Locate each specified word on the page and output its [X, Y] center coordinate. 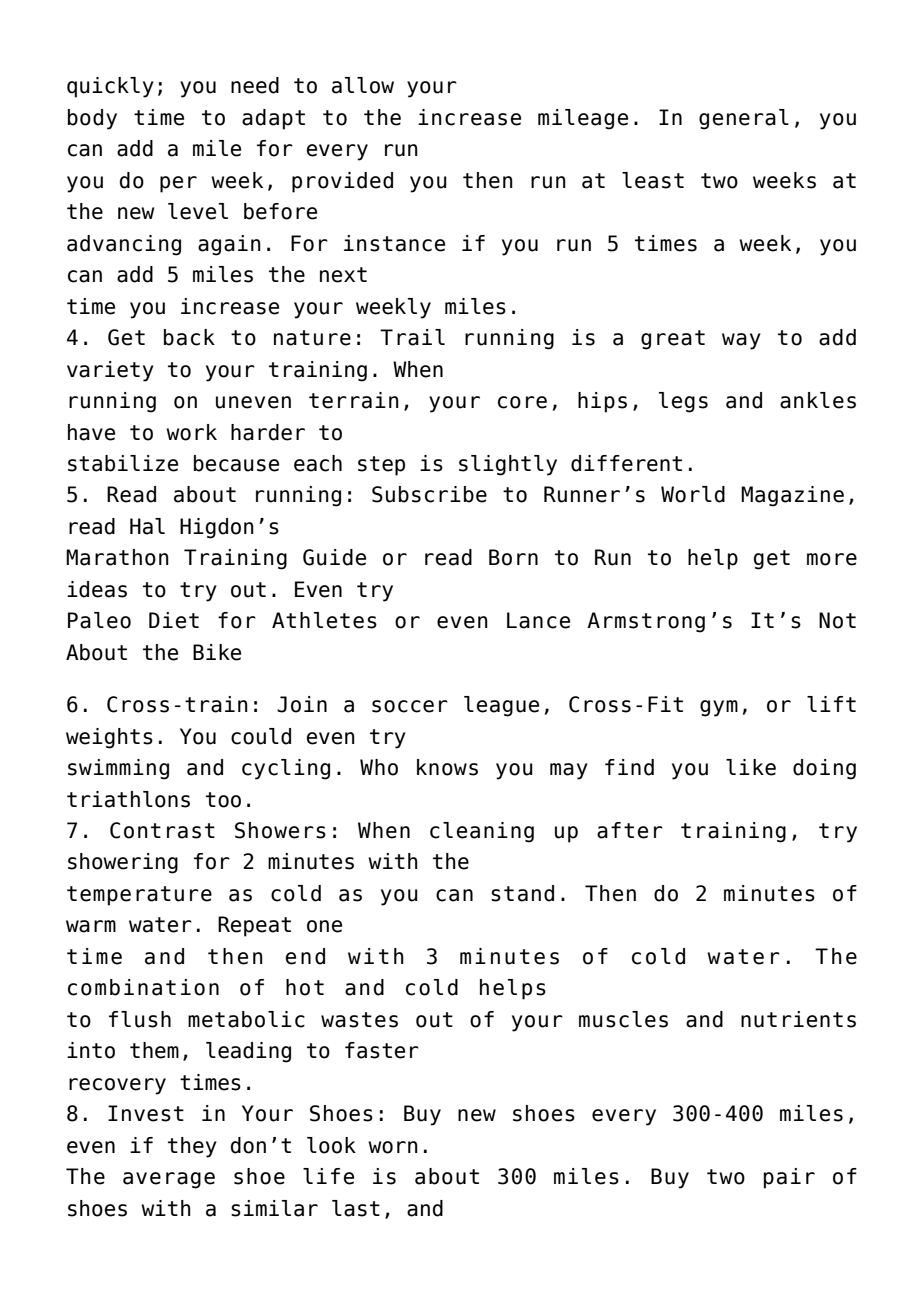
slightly [508, 465]
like [751, 767]
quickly [110, 87]
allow [363, 85]
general [744, 119]
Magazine [792, 496]
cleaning [482, 832]
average [169, 1180]
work [191, 432]
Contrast [162, 830]
